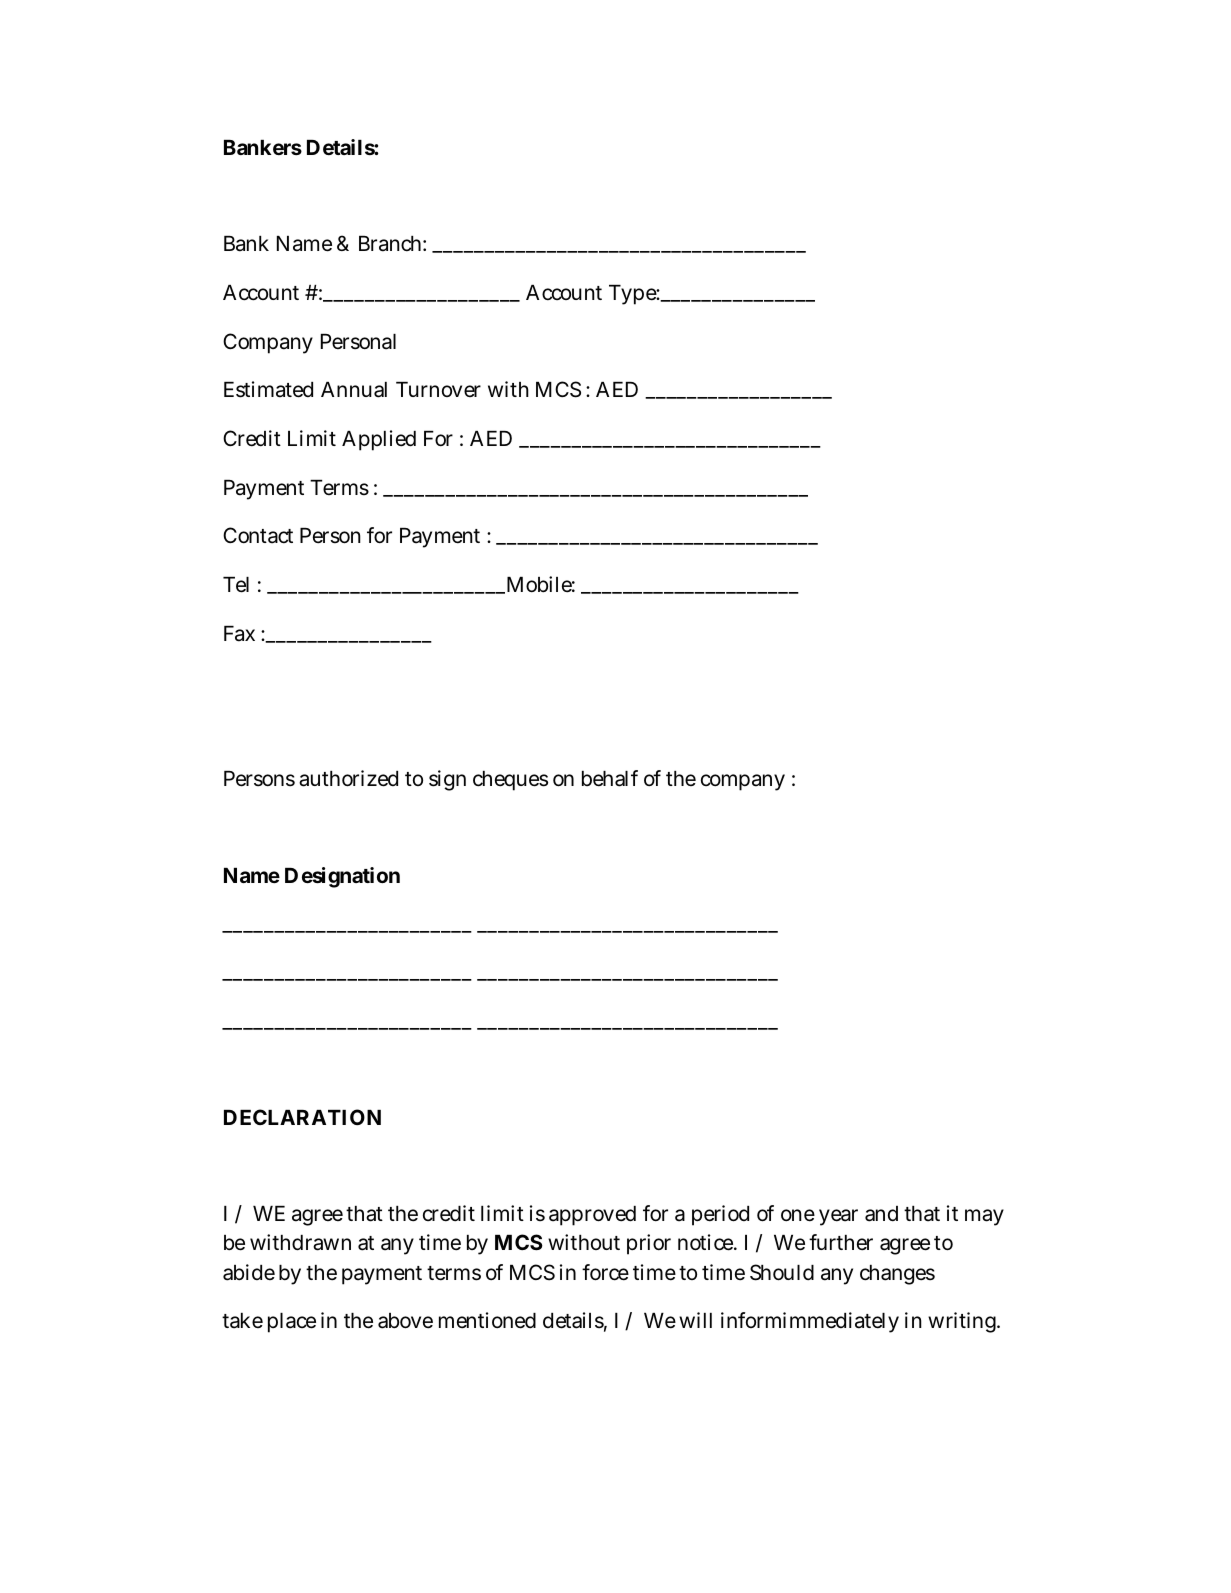  Describe the element at coordinates (841, 1242) in the screenshot. I see `further` at that location.
